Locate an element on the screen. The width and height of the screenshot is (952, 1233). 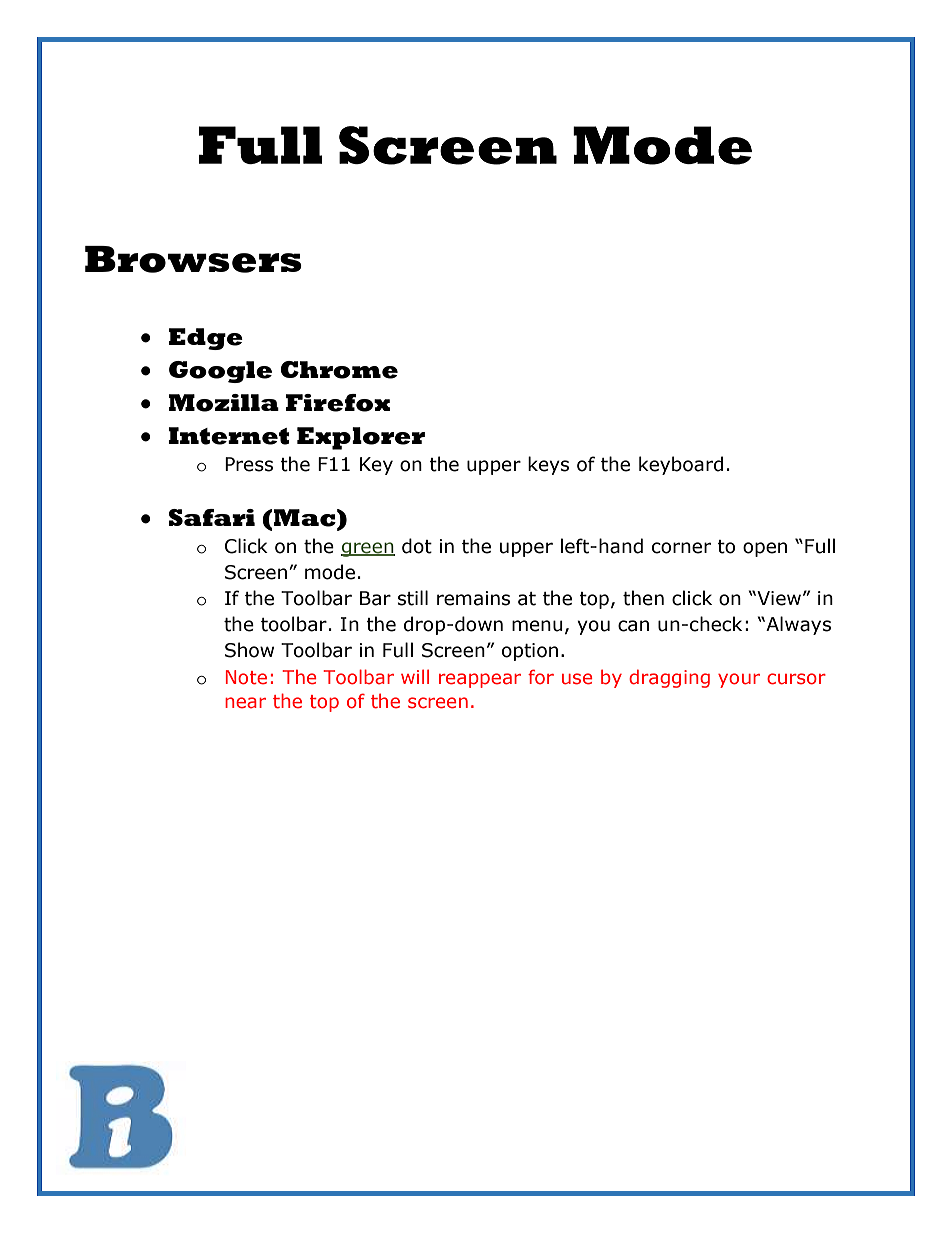
corner is located at coordinates (681, 548).
